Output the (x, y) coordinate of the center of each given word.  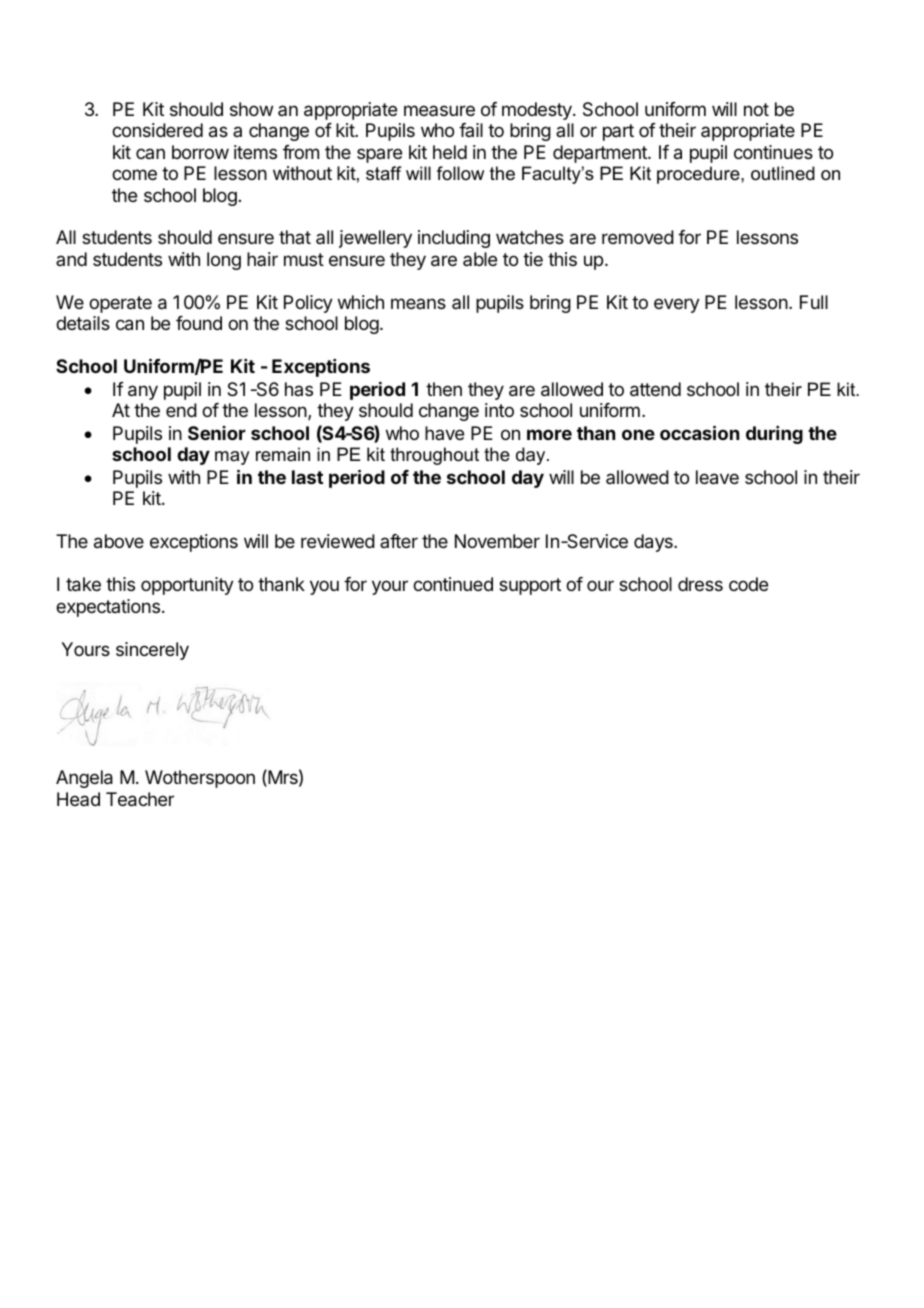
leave (717, 477)
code (748, 584)
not (756, 109)
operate (120, 304)
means (418, 303)
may (232, 458)
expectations (108, 608)
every (677, 305)
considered (157, 130)
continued (453, 584)
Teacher (140, 799)
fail (471, 130)
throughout (434, 456)
